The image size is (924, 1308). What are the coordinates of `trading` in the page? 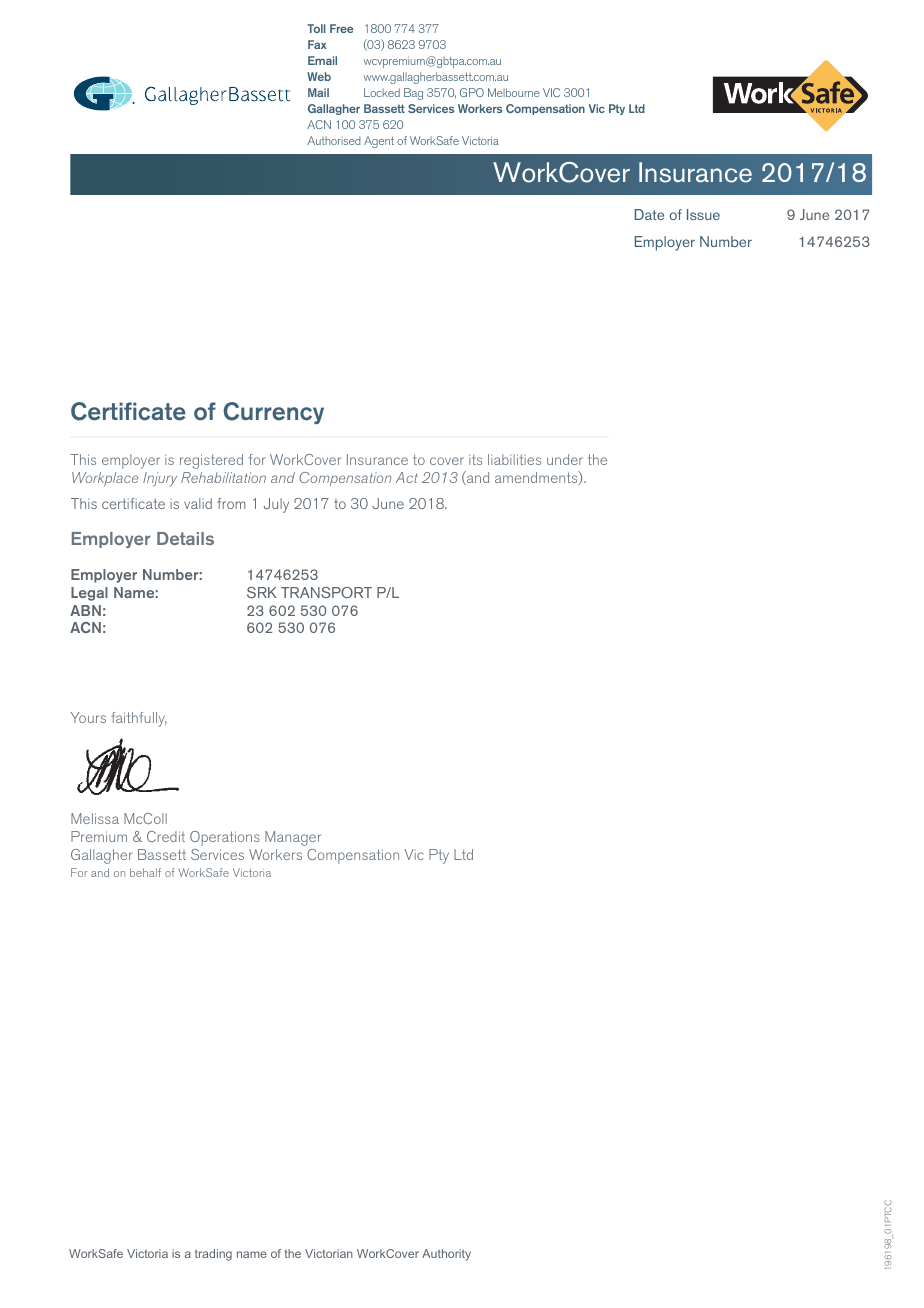 It's located at (213, 1255).
